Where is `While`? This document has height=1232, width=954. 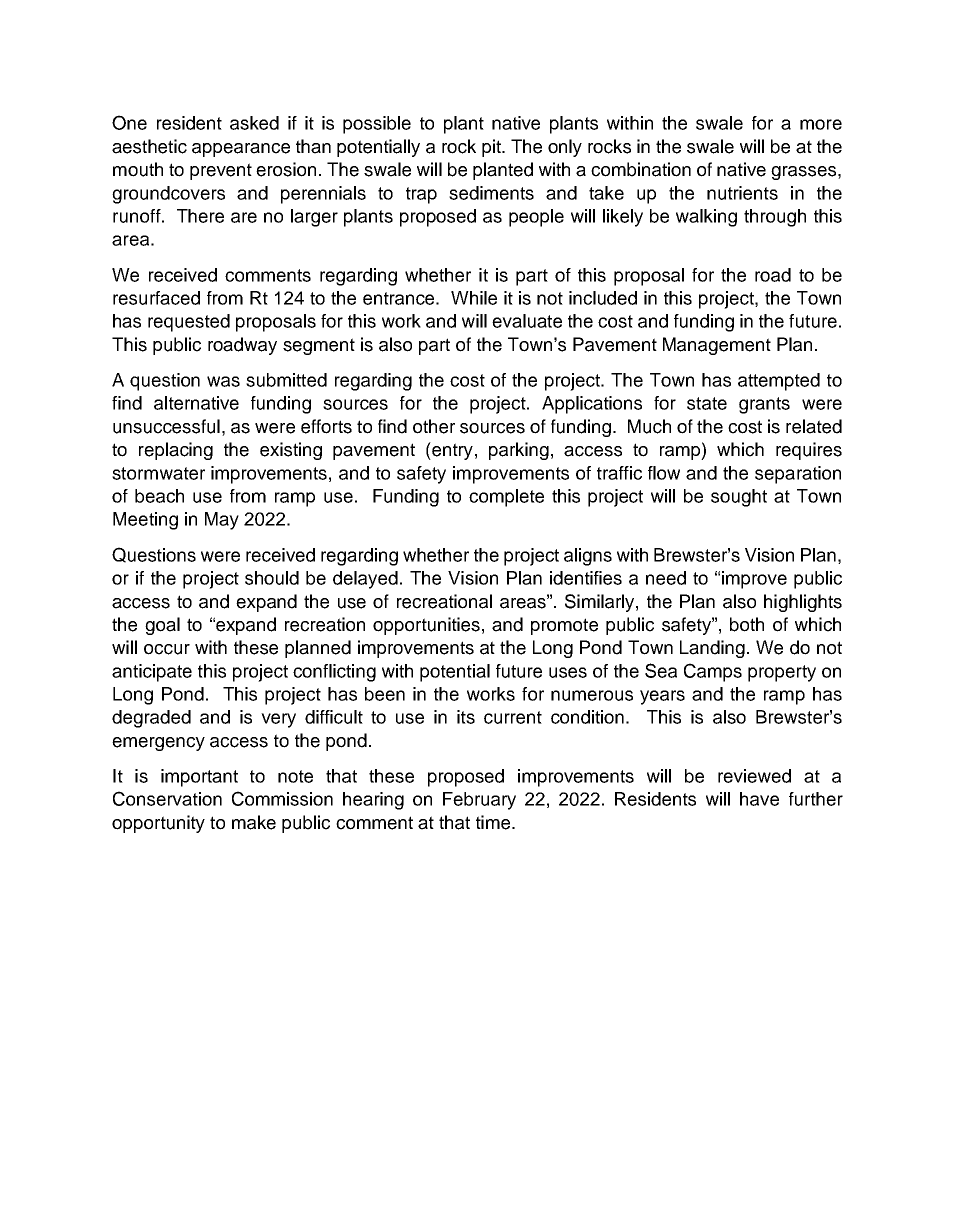
While is located at coordinates (474, 298).
